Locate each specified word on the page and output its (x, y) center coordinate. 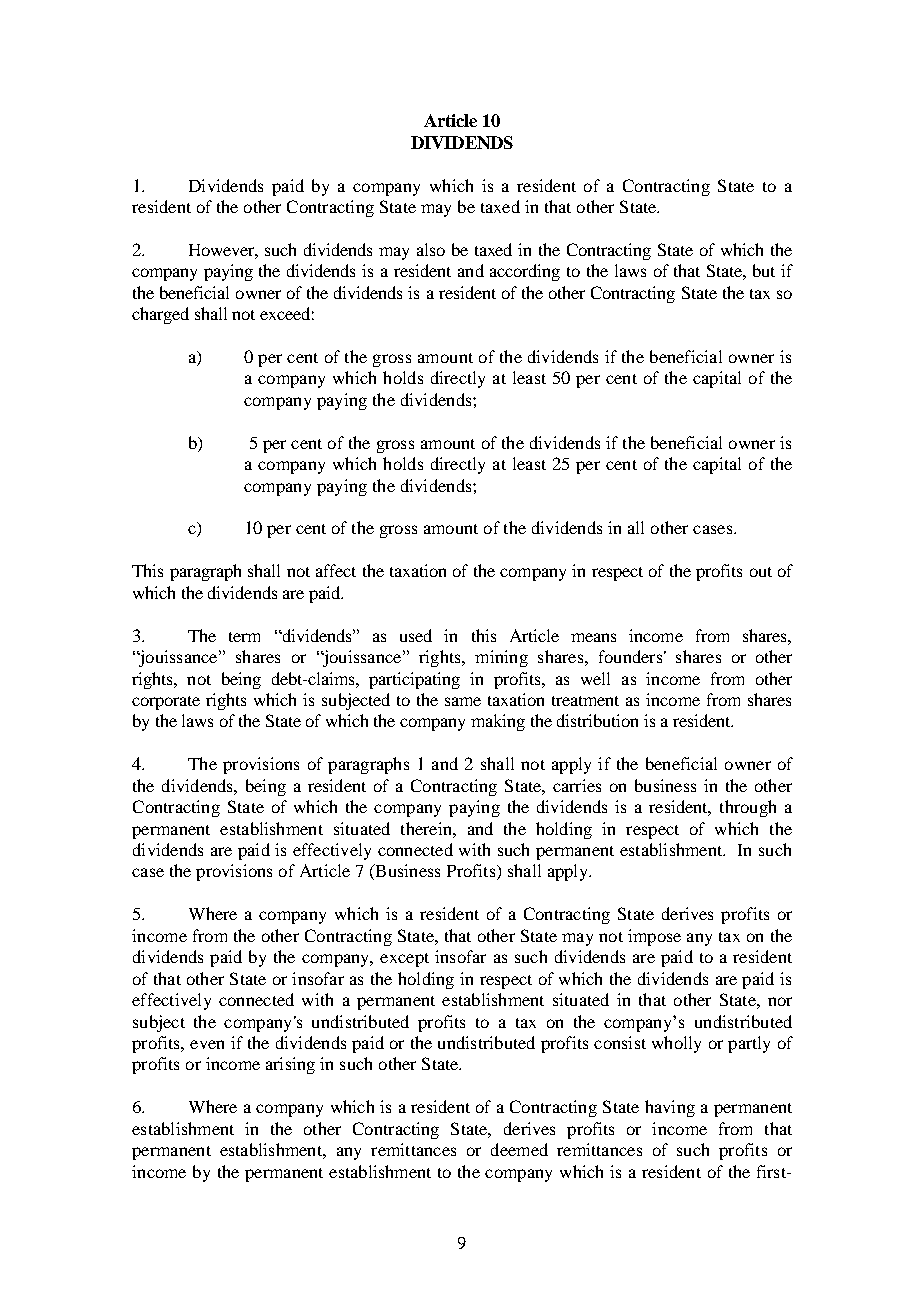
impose (654, 937)
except (404, 960)
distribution (597, 720)
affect (336, 570)
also (431, 249)
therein (427, 828)
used (416, 635)
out (761, 572)
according (525, 272)
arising (290, 1065)
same (463, 701)
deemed (519, 1149)
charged (160, 315)
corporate (166, 703)
